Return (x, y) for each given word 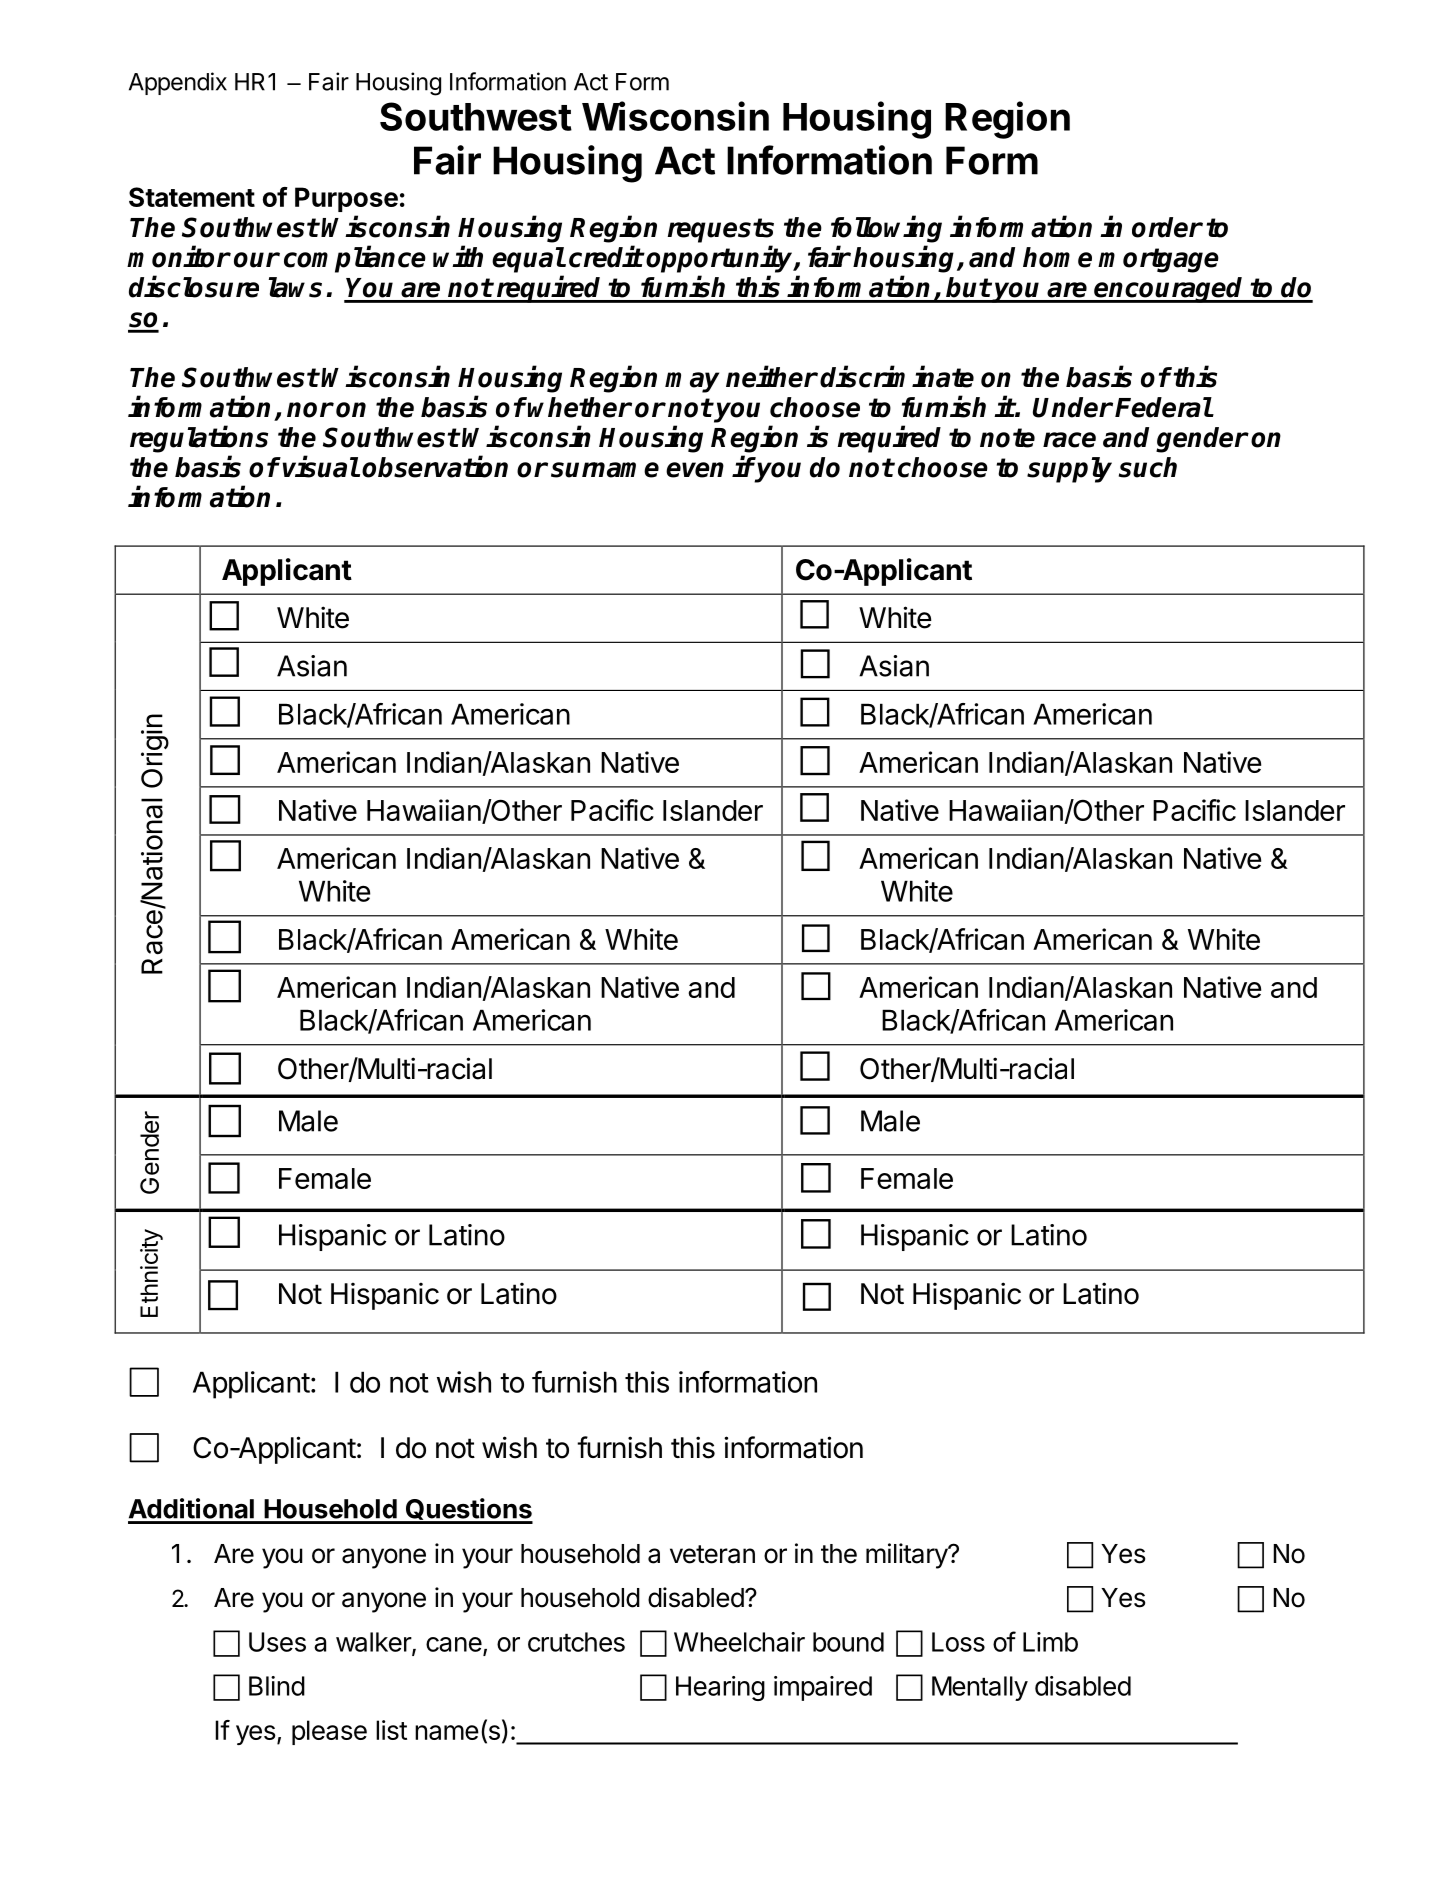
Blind (277, 1686)
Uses (277, 1642)
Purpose (346, 199)
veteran (712, 1554)
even (695, 470)
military (907, 1556)
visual (320, 466)
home (1057, 257)
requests (721, 230)
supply (1069, 470)
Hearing (720, 1688)
